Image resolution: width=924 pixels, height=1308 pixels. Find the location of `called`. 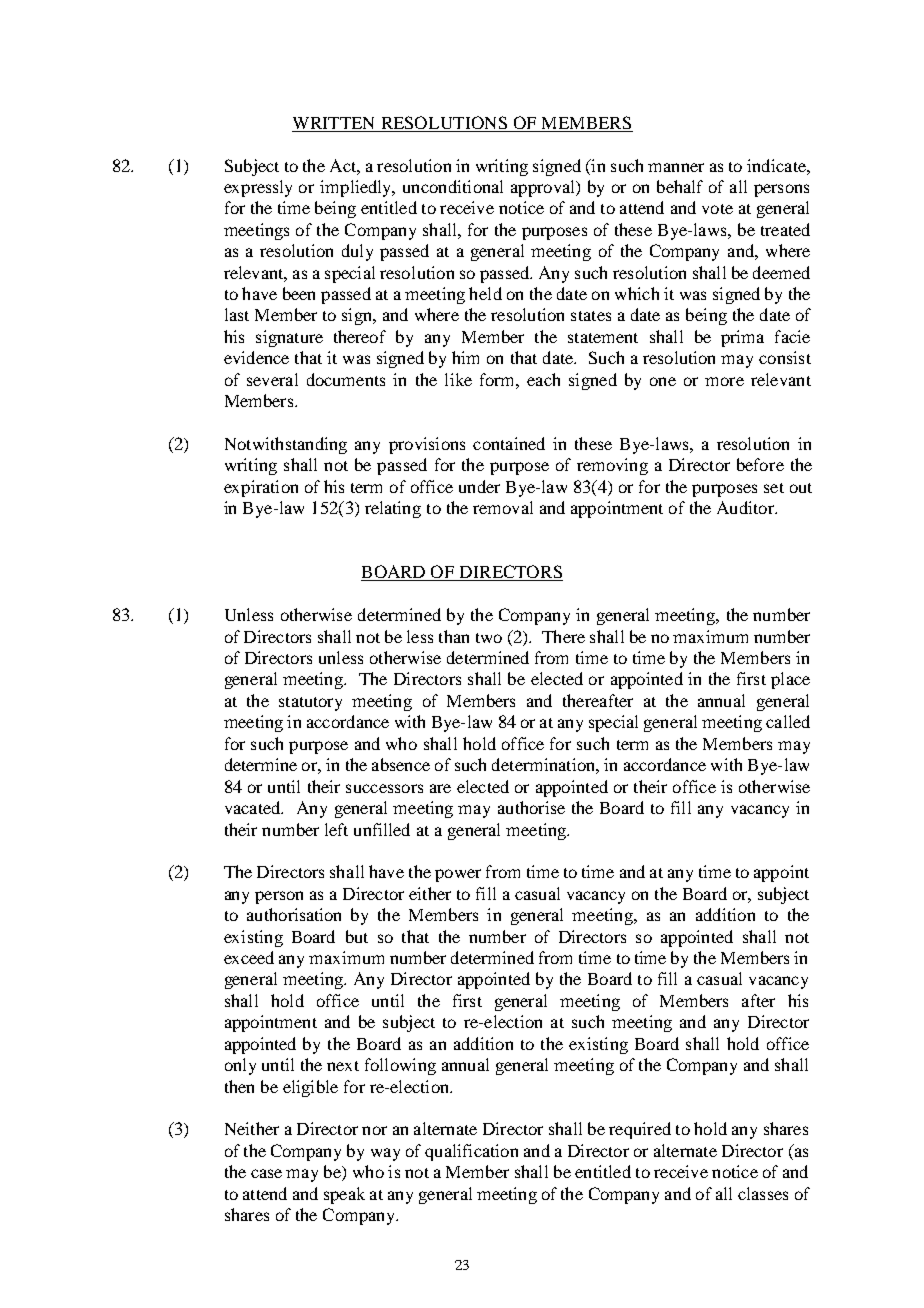

called is located at coordinates (788, 721).
